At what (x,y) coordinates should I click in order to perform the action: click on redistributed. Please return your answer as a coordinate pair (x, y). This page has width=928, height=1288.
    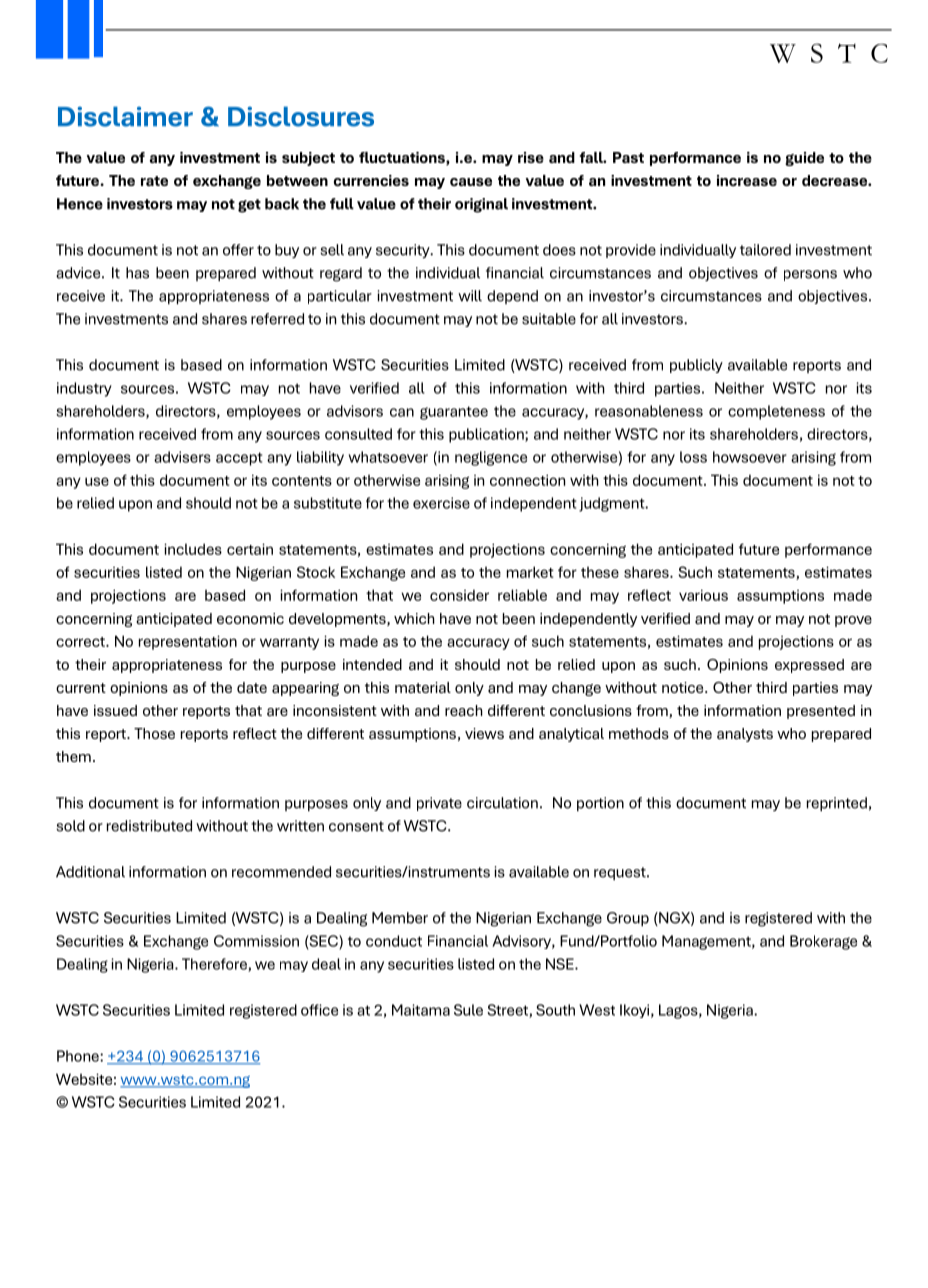
    Looking at the image, I should click on (149, 826).
